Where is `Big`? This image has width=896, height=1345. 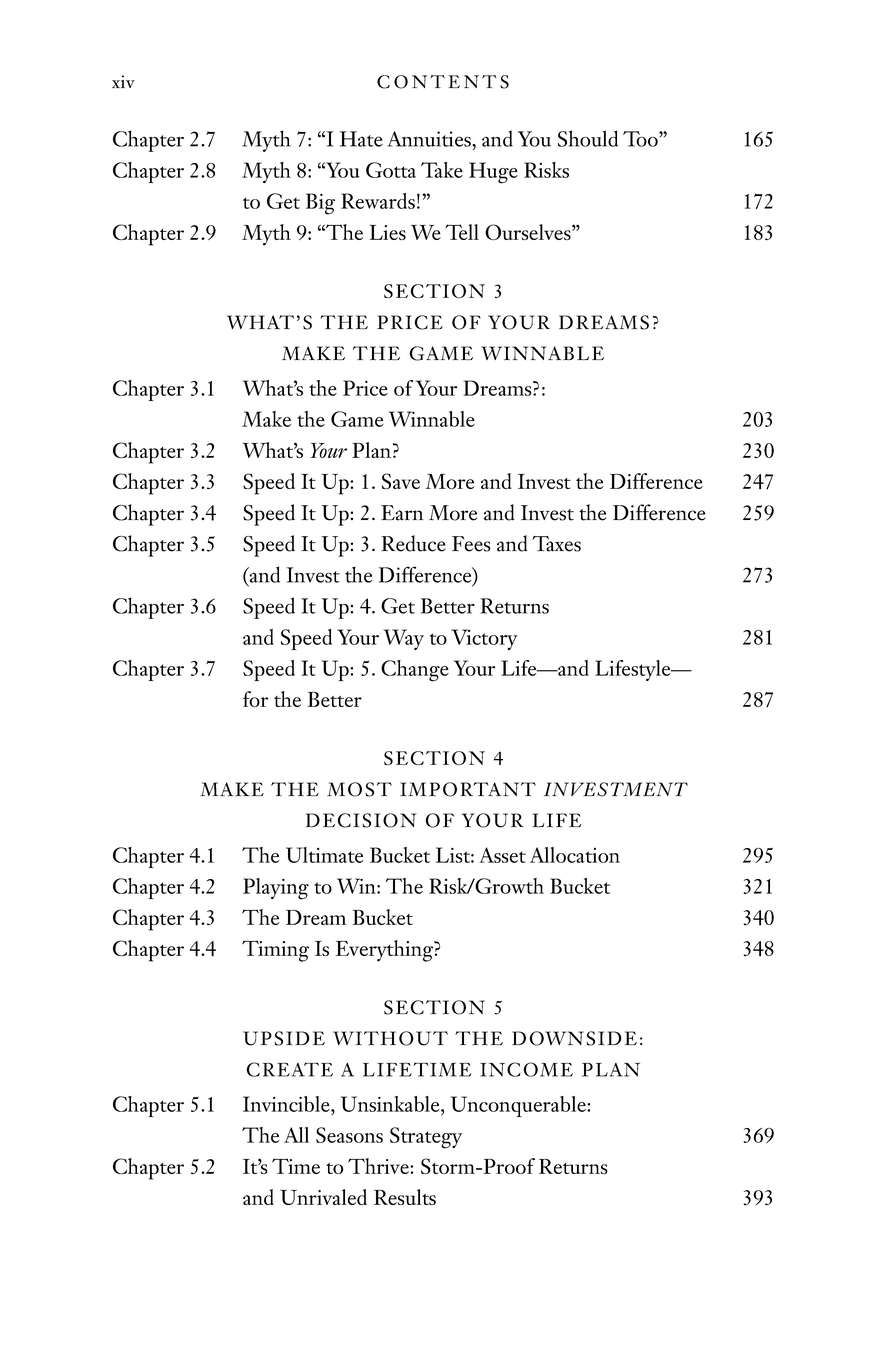
Big is located at coordinates (320, 204).
